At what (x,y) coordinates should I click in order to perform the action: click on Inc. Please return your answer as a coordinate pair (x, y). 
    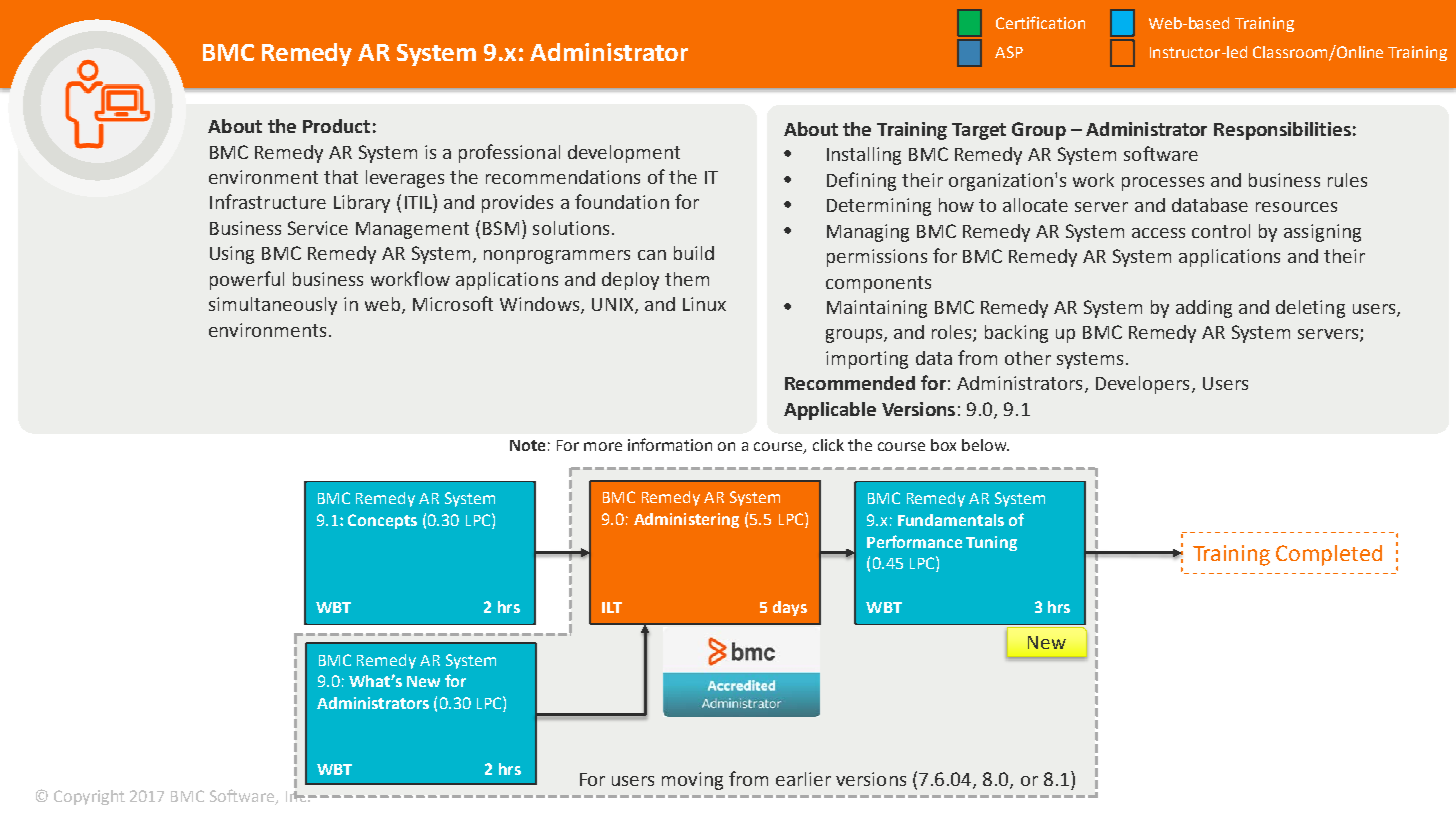
    Looking at the image, I should click on (296, 796).
